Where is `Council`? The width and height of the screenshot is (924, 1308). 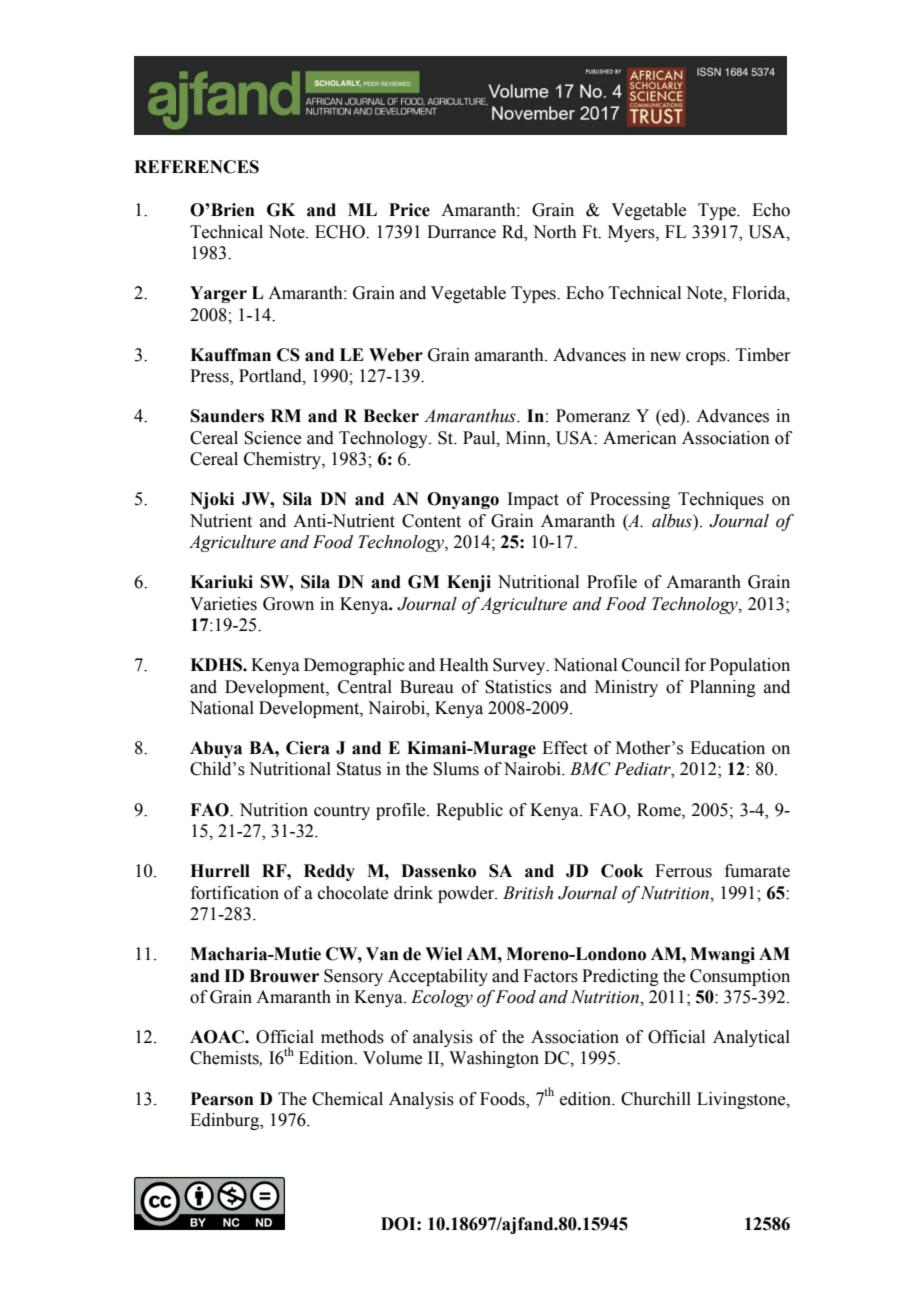 Council is located at coordinates (651, 665).
